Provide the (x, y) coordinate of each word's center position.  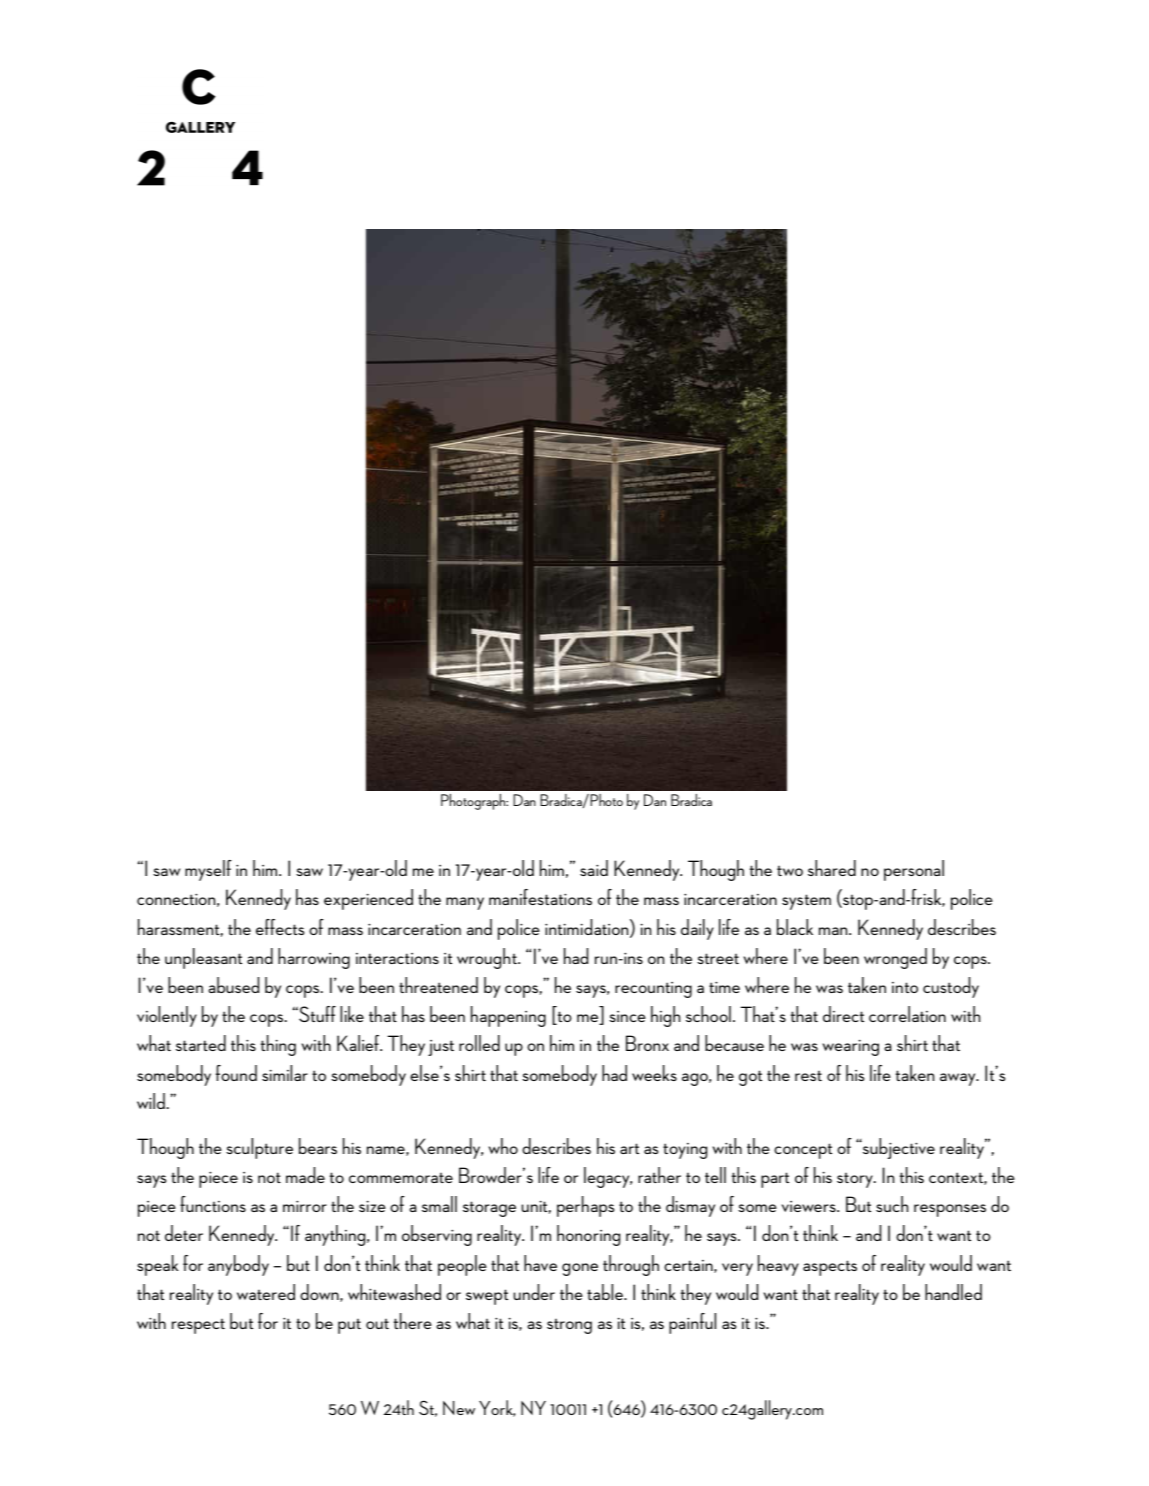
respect (198, 1326)
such (892, 1204)
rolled (479, 1043)
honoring (588, 1235)
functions (213, 1204)
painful (692, 1323)
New (459, 1408)
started (201, 1043)
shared (832, 868)
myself (208, 870)
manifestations (540, 897)
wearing (851, 1047)
